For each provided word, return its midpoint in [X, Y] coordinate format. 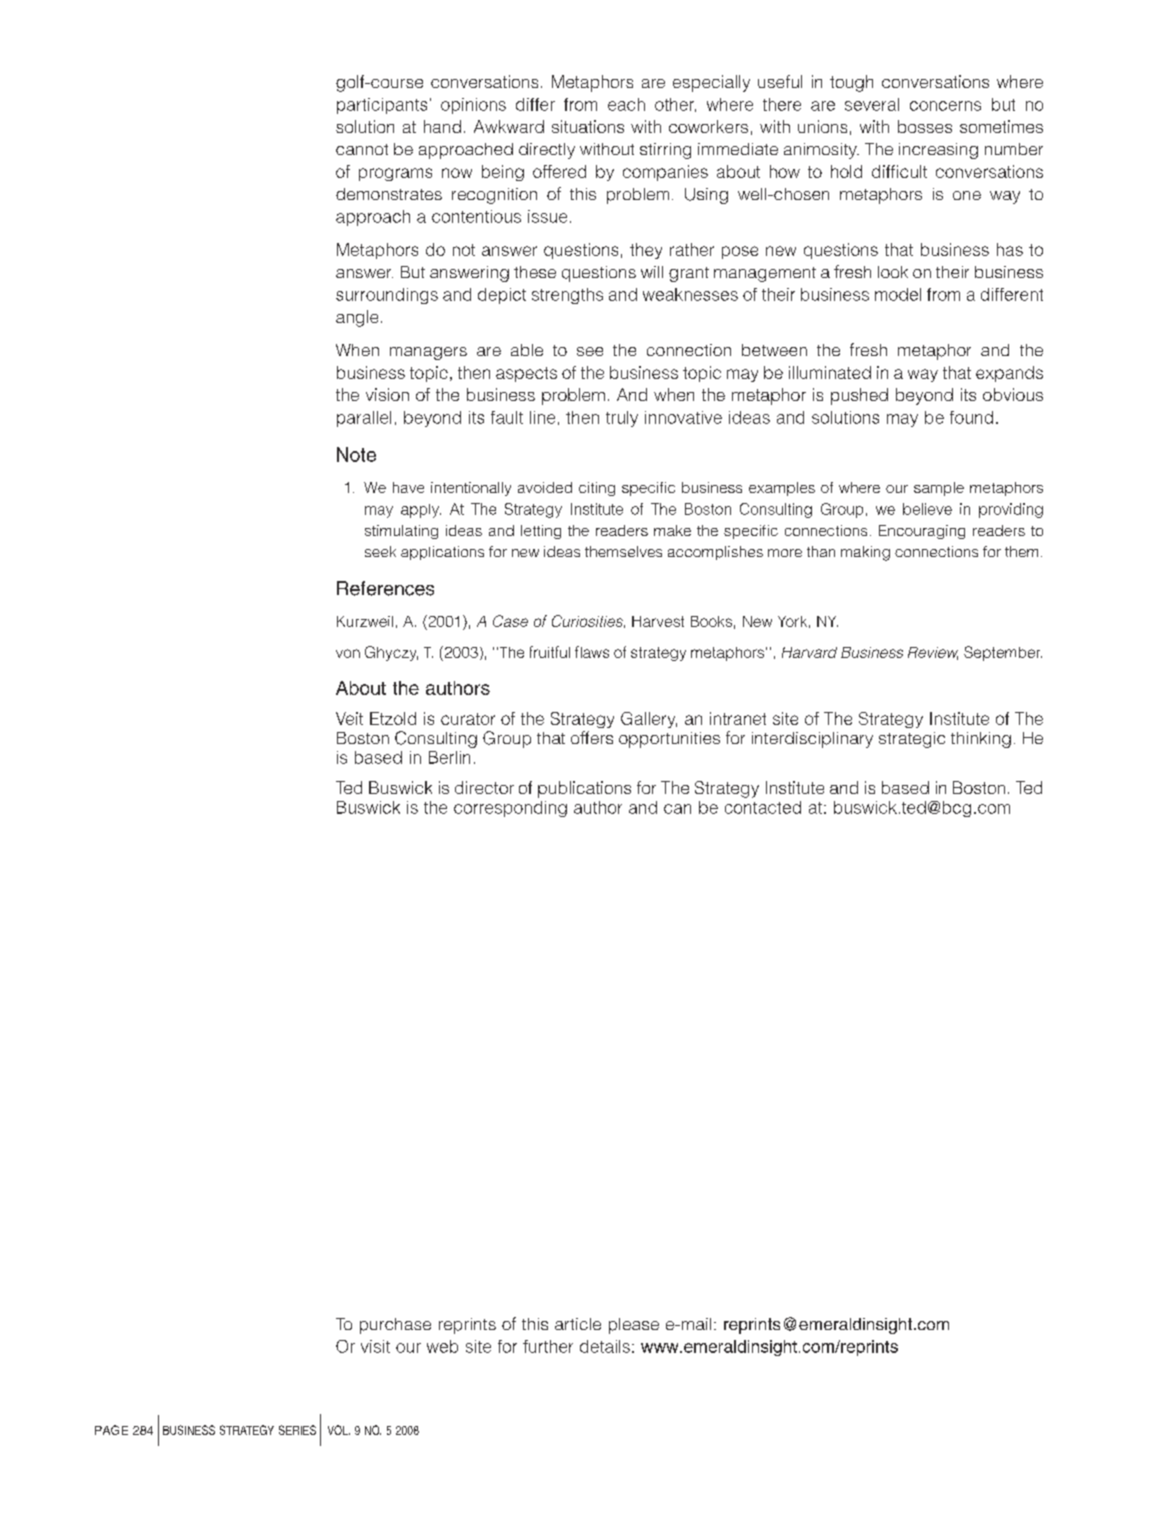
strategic [912, 740]
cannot [362, 149]
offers [592, 737]
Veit [349, 718]
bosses [925, 126]
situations [588, 126]
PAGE [111, 1430]
